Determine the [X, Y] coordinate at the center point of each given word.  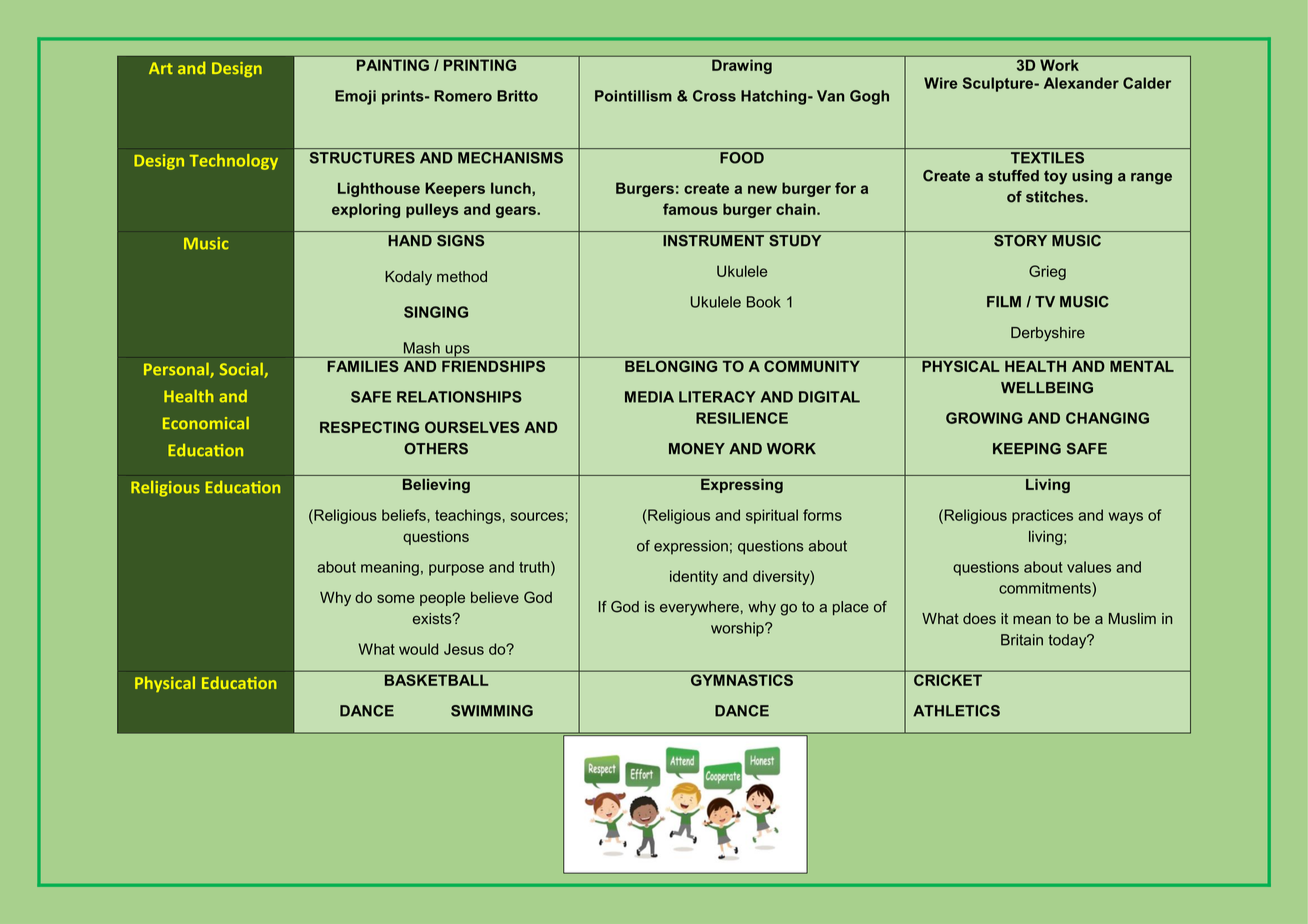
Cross [714, 96]
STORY [1020, 241]
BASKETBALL [436, 680]
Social [242, 370]
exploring [366, 210]
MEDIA [649, 397]
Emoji [355, 97]
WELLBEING [1047, 388]
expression [691, 547]
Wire [941, 83]
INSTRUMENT [713, 241]
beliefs [405, 515]
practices [1042, 516]
